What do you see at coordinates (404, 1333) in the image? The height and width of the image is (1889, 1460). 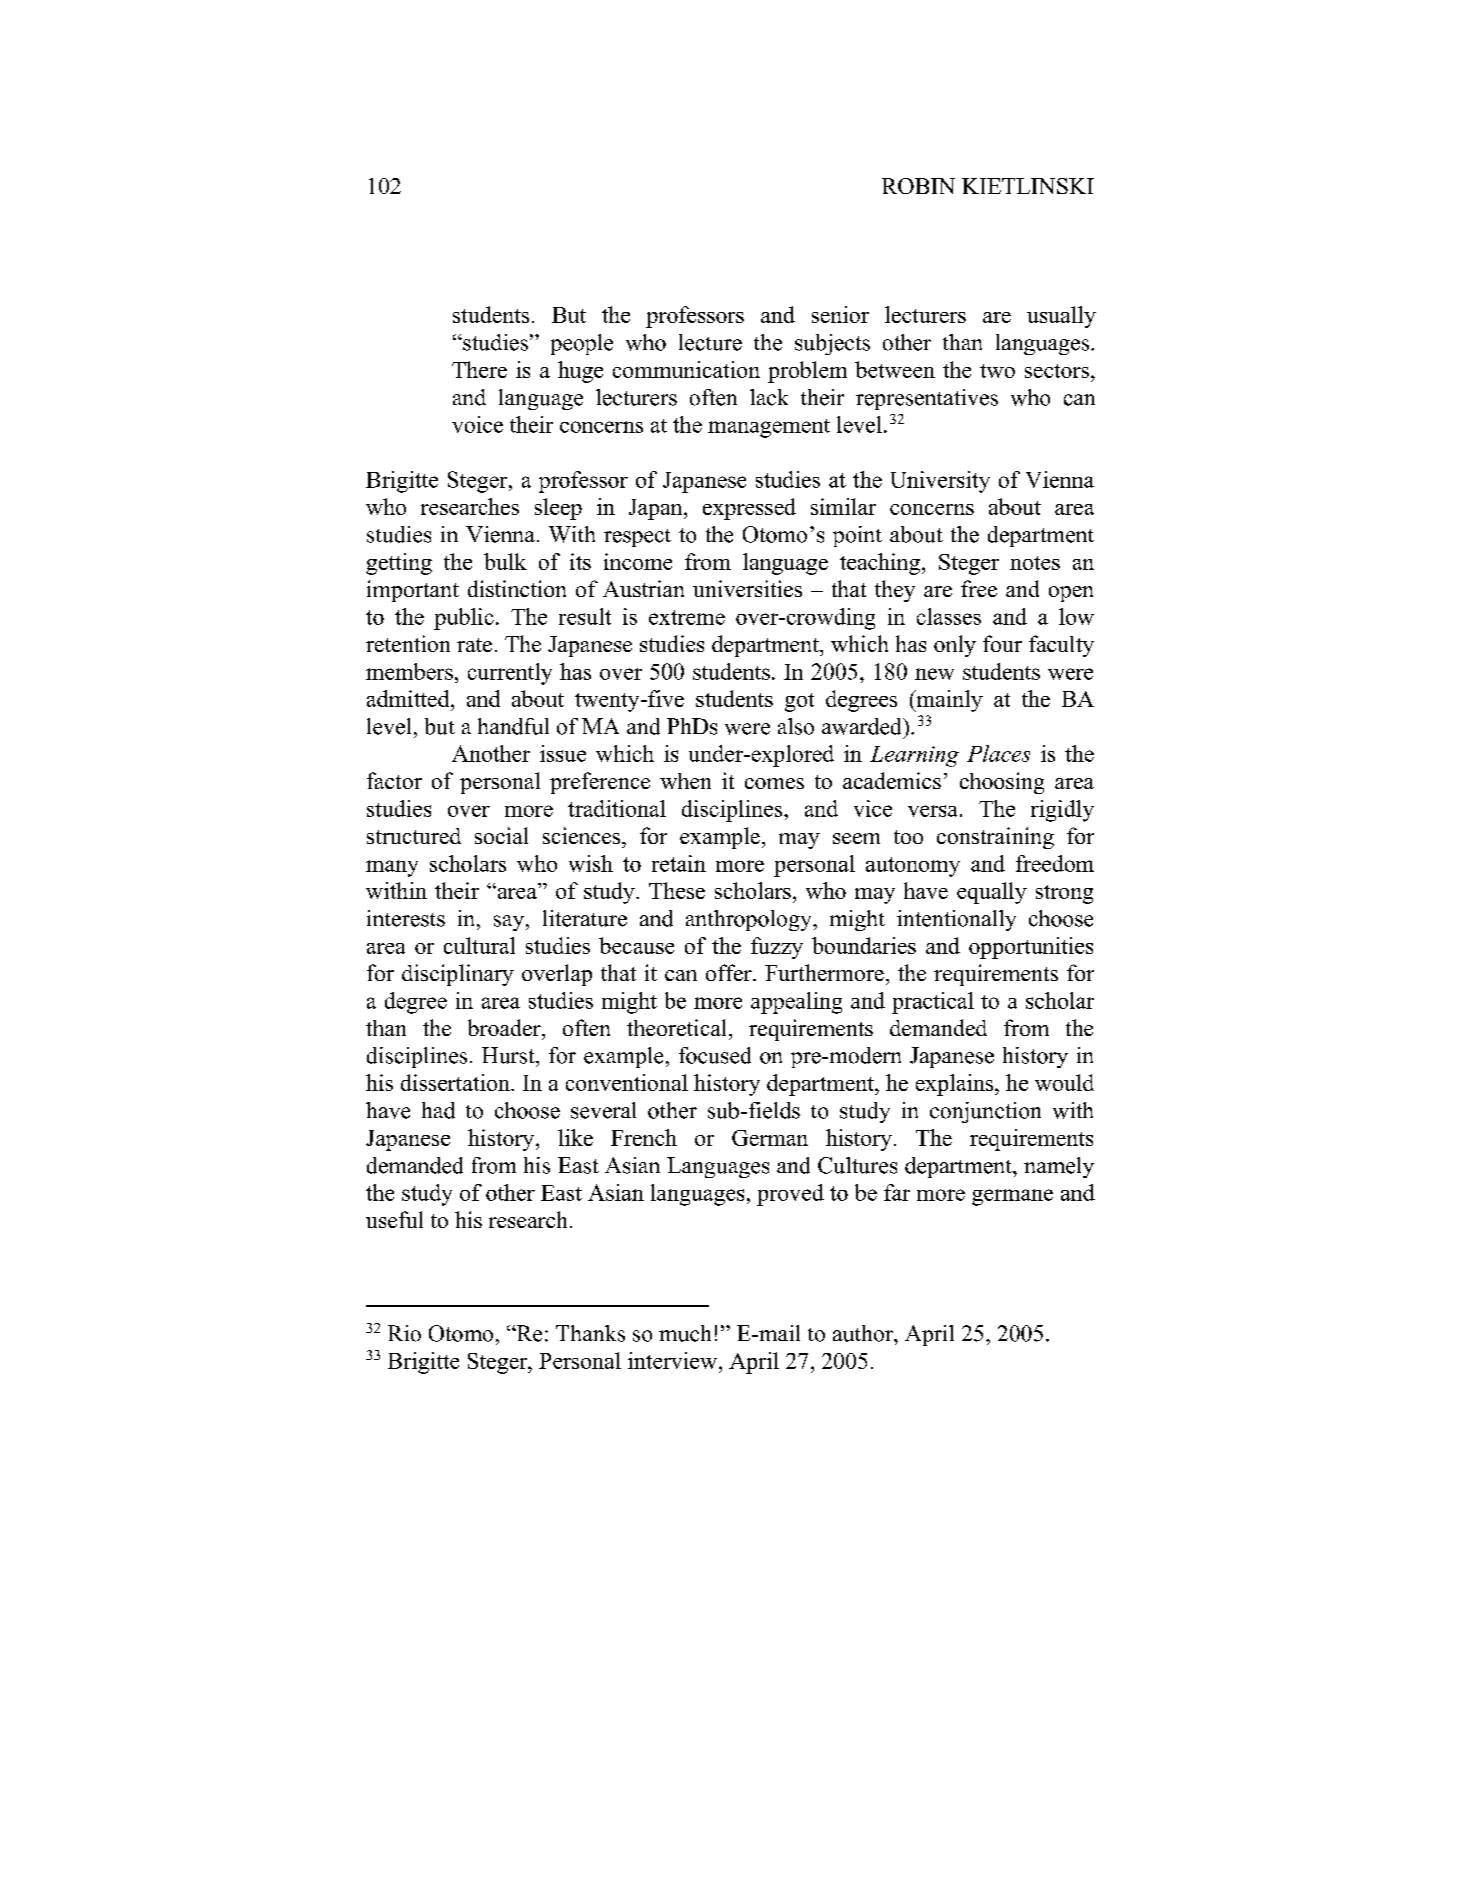 I see `Rio` at bounding box center [404, 1333].
